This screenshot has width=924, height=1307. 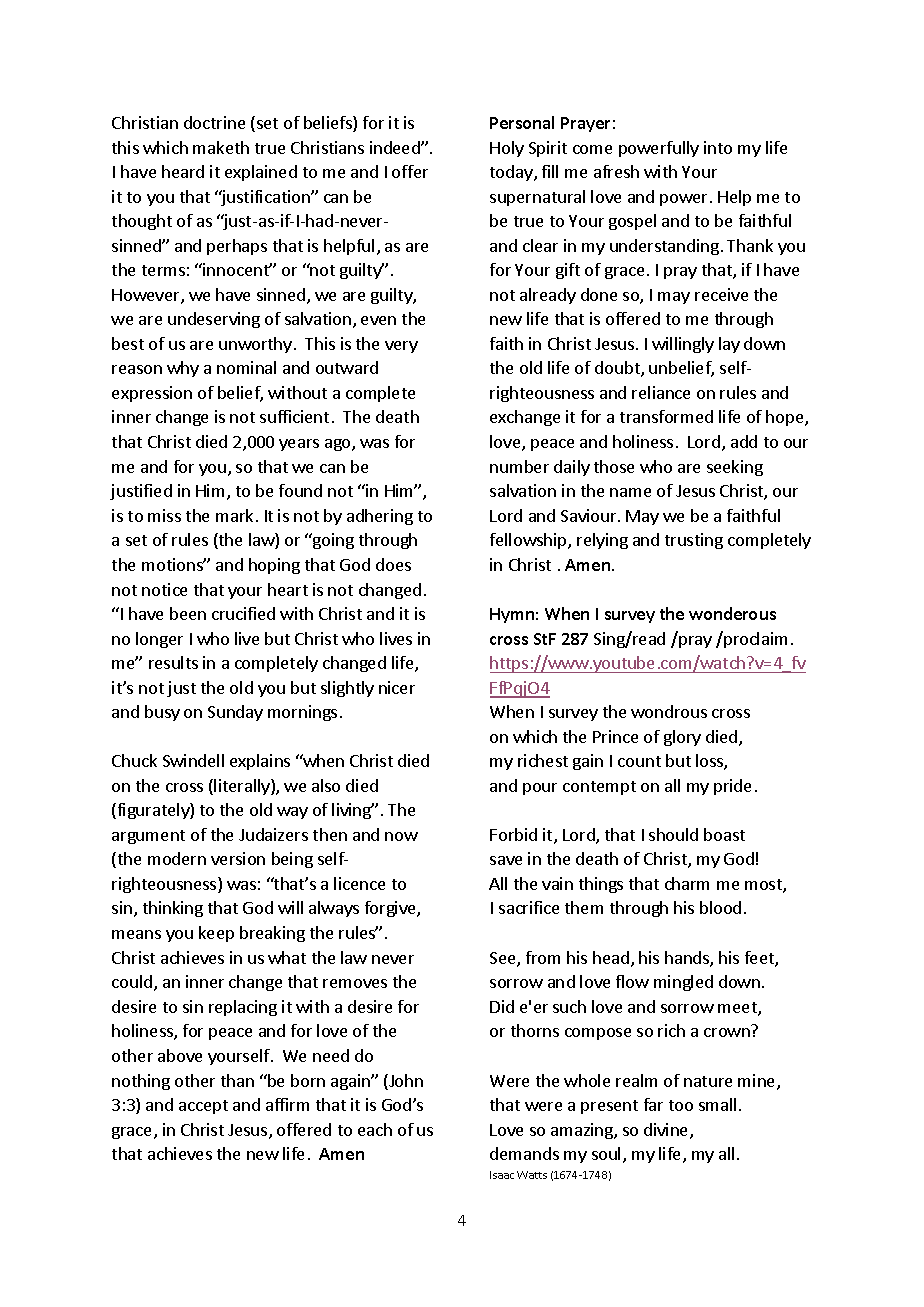 I want to click on Isaac, so click(x=502, y=1175).
